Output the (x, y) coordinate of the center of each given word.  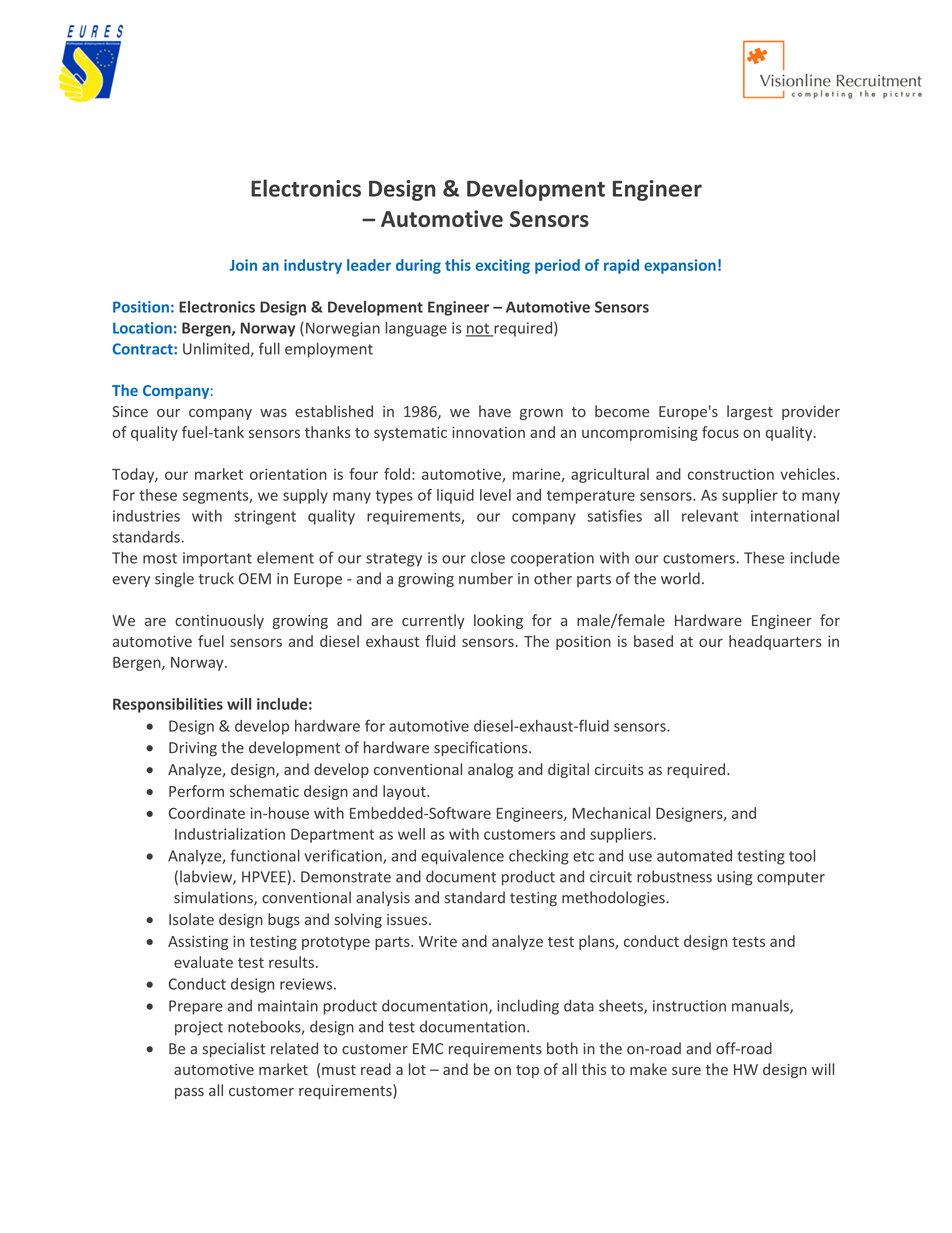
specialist (234, 1049)
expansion (680, 266)
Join (243, 265)
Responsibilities (168, 705)
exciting (503, 266)
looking (498, 621)
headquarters (775, 642)
